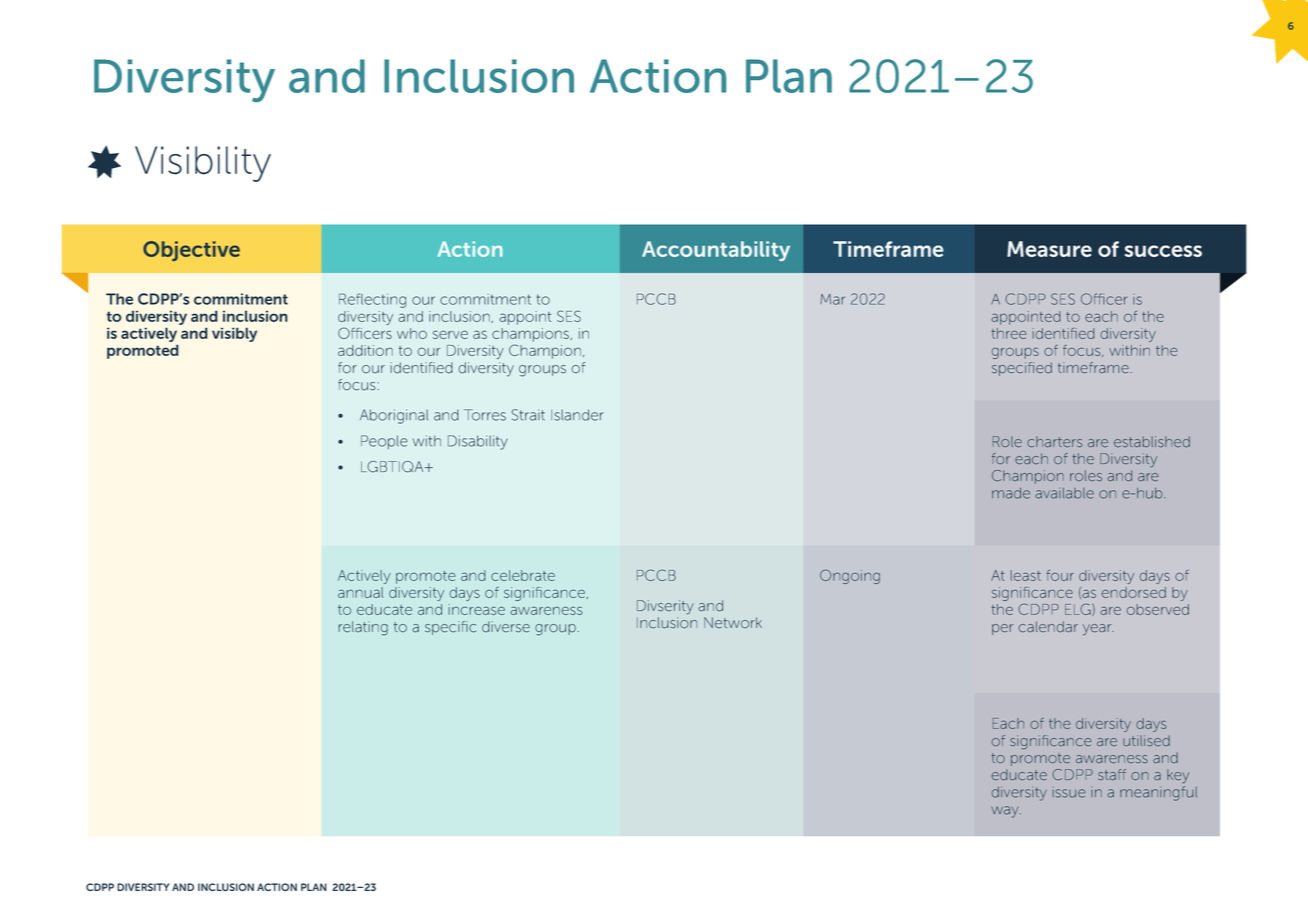  I want to click on Measure, so click(1049, 249).
